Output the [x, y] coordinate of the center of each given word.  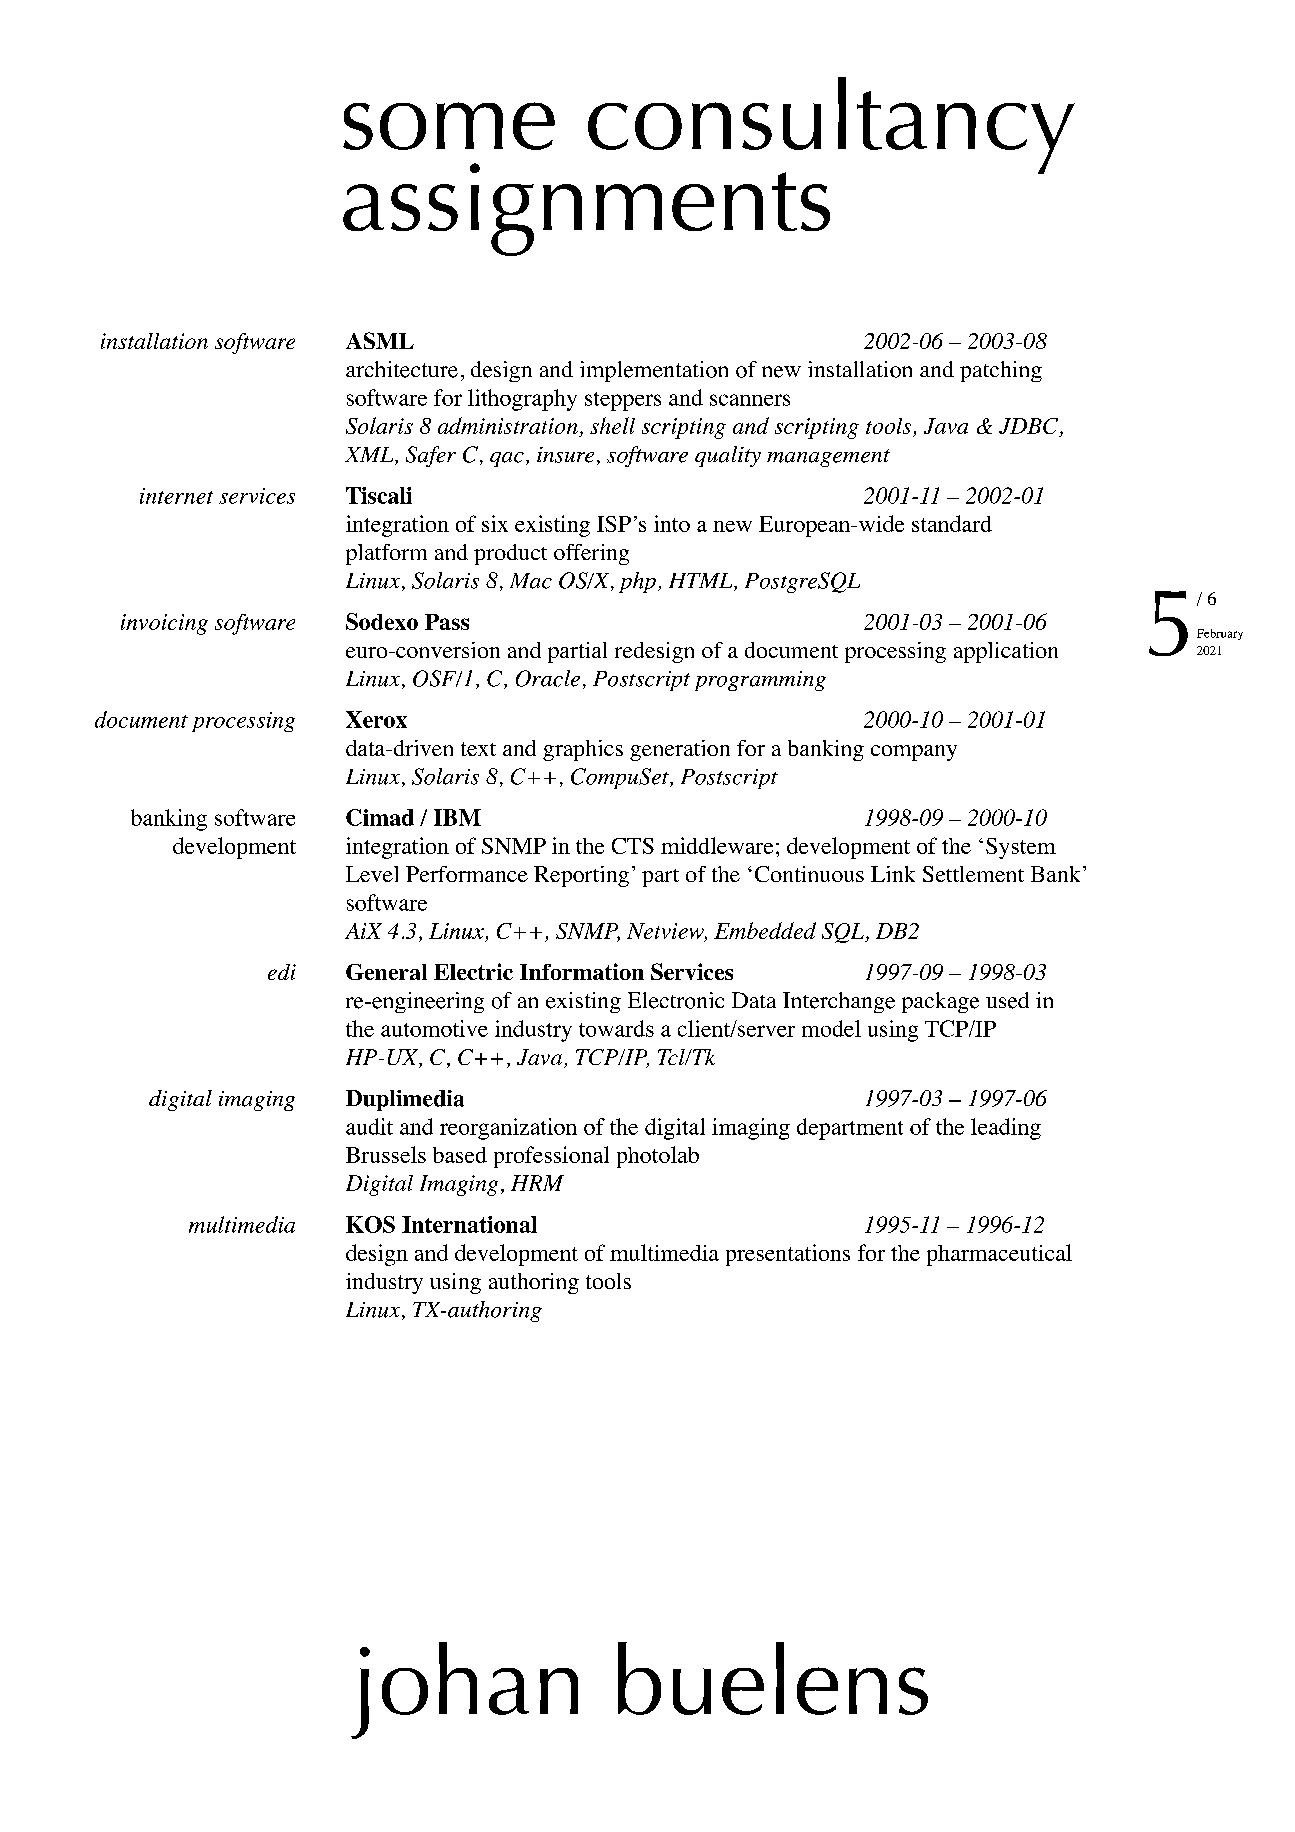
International [469, 1224]
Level [372, 874]
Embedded [765, 930]
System [1021, 848]
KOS [370, 1224]
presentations [788, 1255]
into [672, 523]
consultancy [831, 126]
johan [464, 1690]
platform [386, 554]
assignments [586, 209]
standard [952, 523]
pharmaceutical [999, 1255]
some [449, 126]
